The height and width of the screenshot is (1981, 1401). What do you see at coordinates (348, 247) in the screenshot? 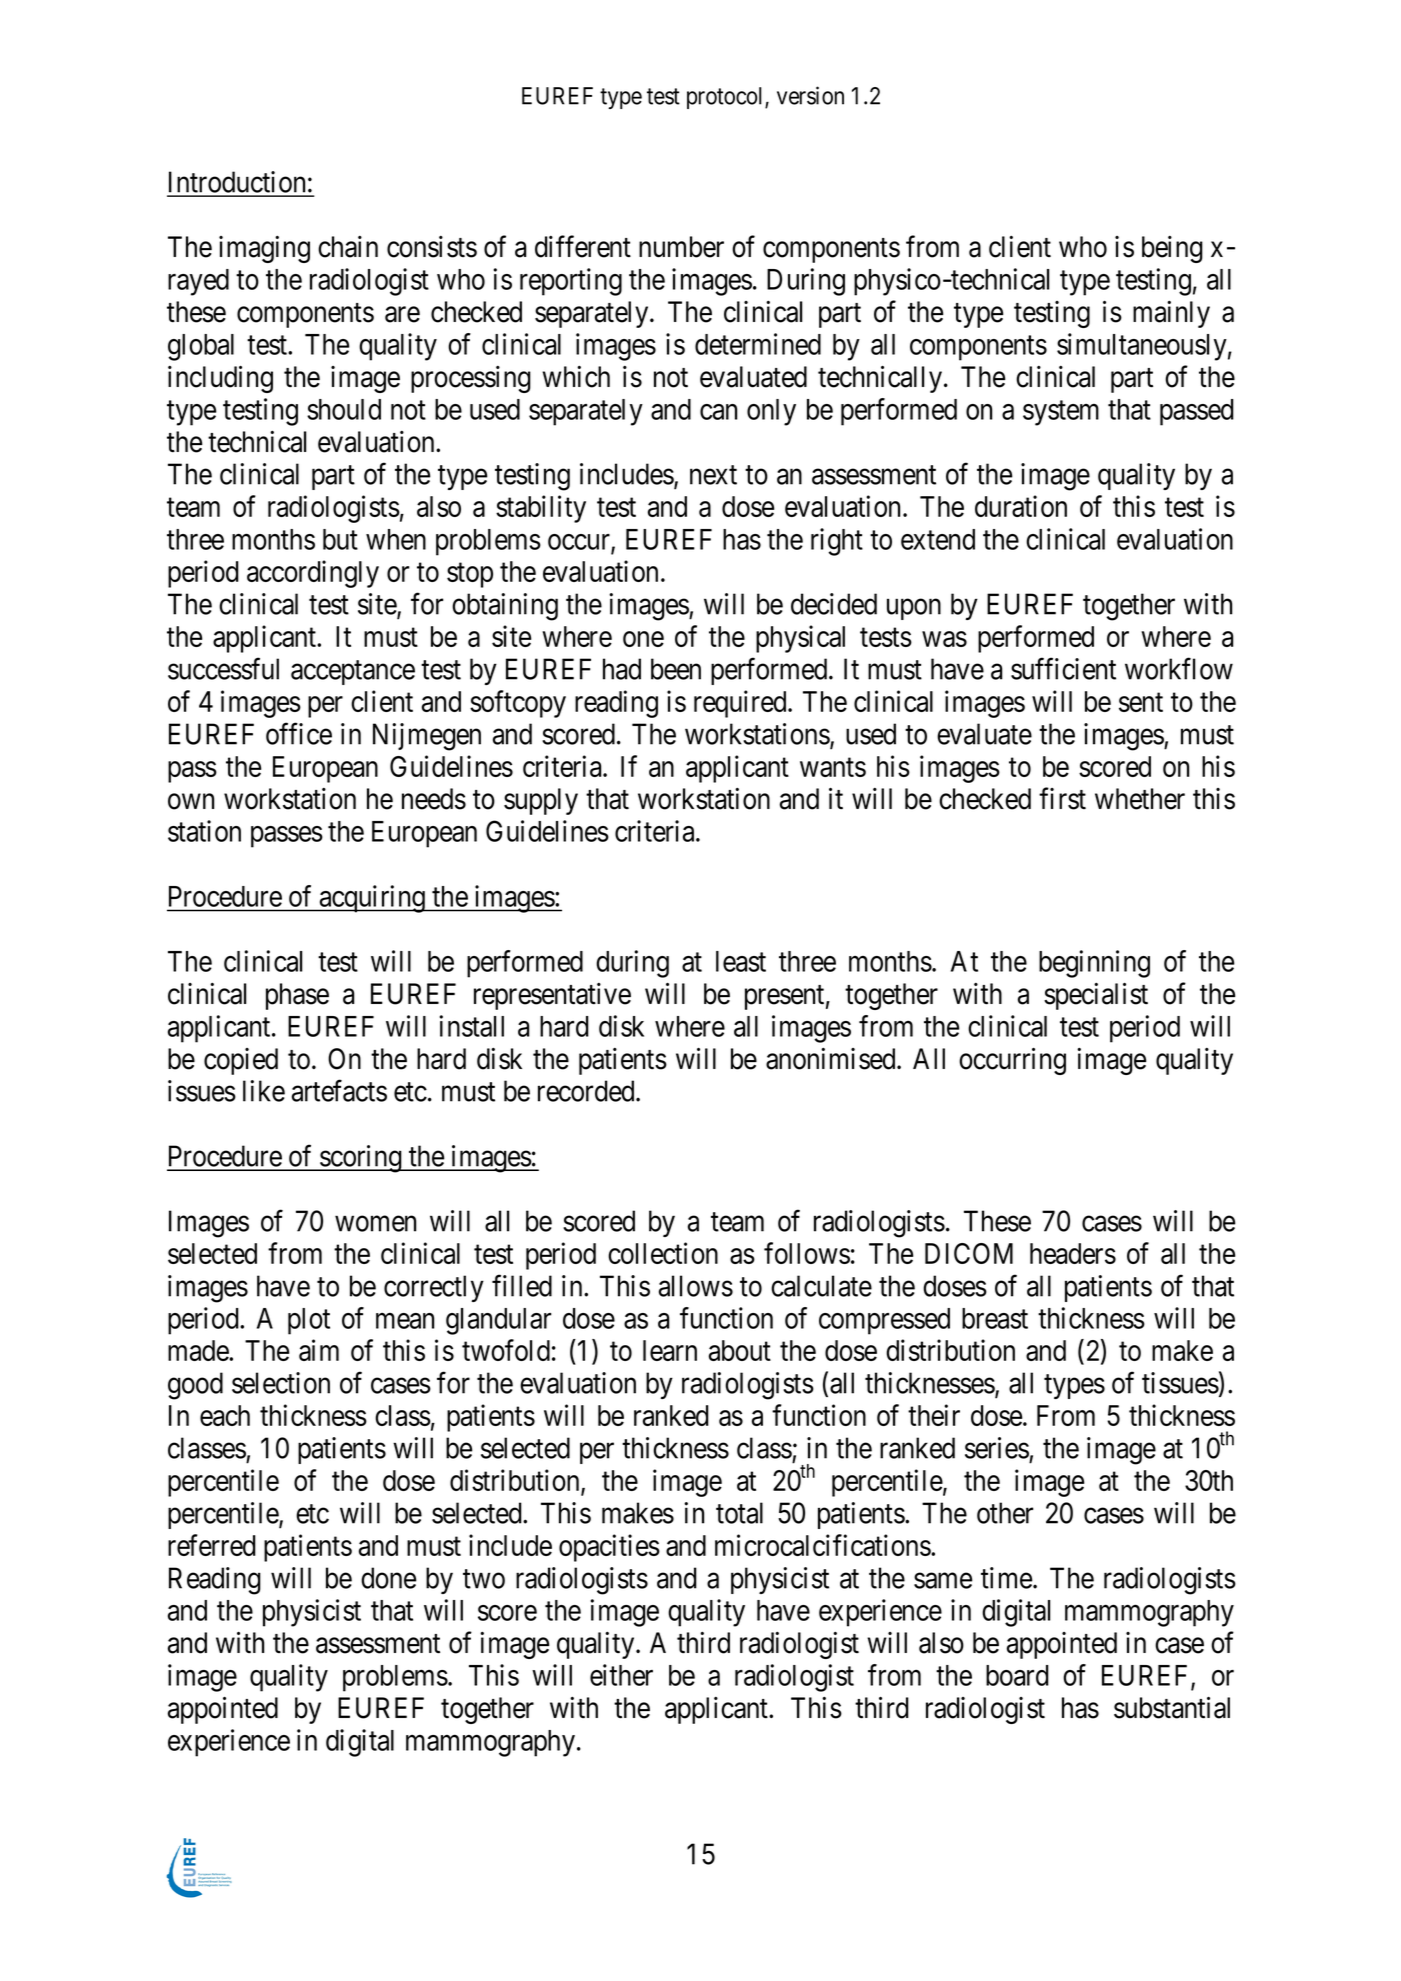
I see `chain` at bounding box center [348, 247].
